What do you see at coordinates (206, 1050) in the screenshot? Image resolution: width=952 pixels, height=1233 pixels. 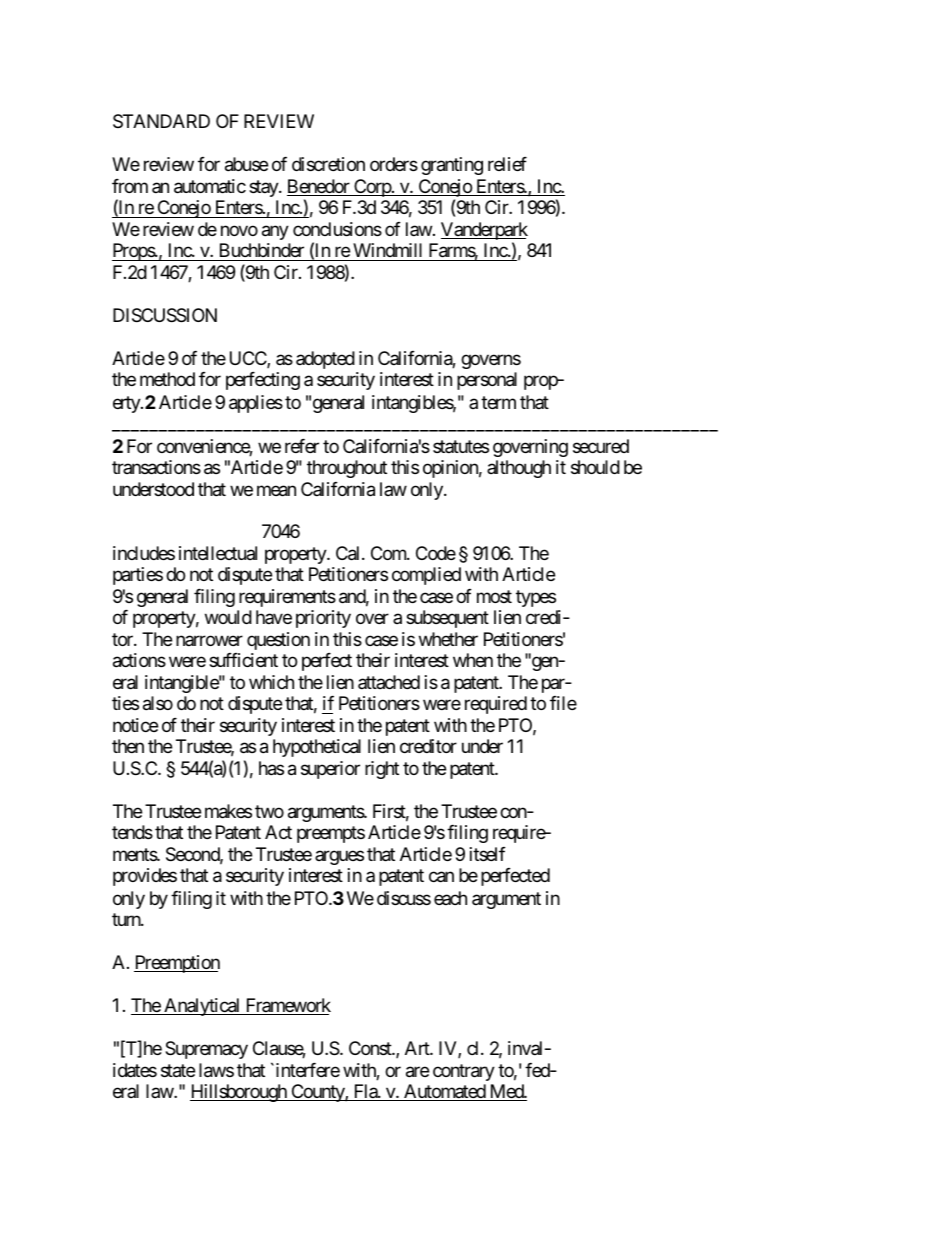 I see `Supremacy` at bounding box center [206, 1050].
